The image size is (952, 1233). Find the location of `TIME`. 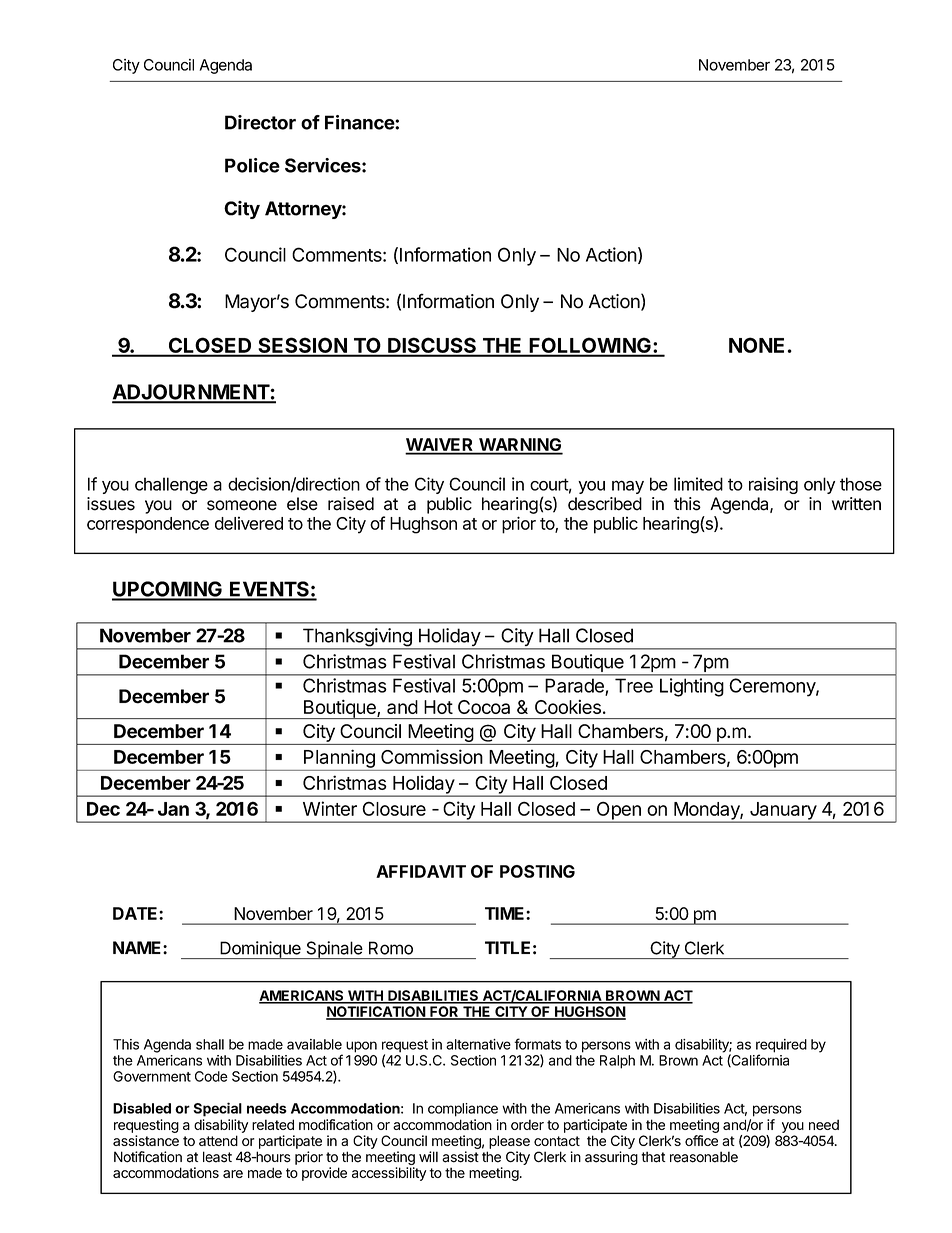

TIME is located at coordinates (506, 913).
